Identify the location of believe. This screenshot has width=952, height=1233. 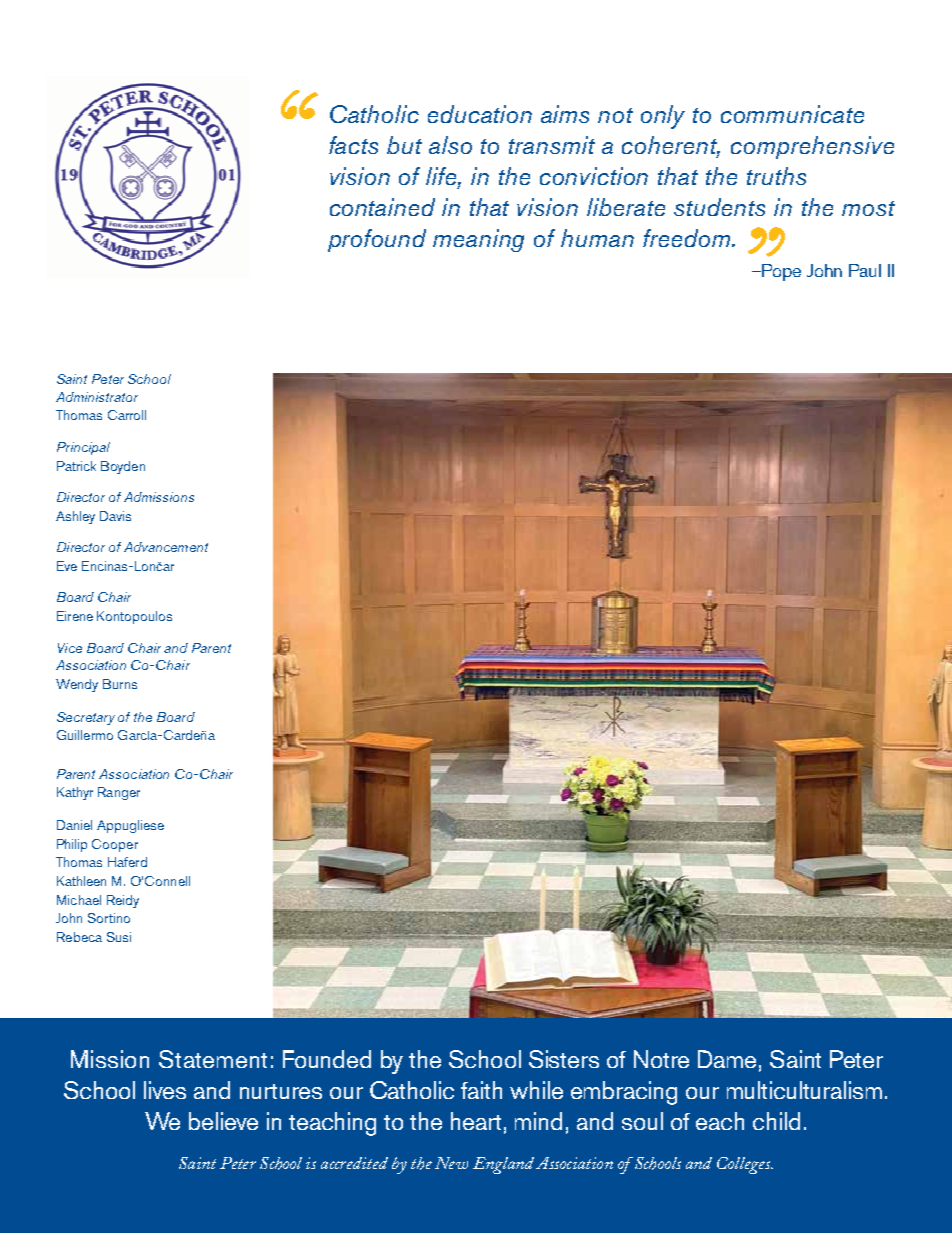
(223, 1121).
